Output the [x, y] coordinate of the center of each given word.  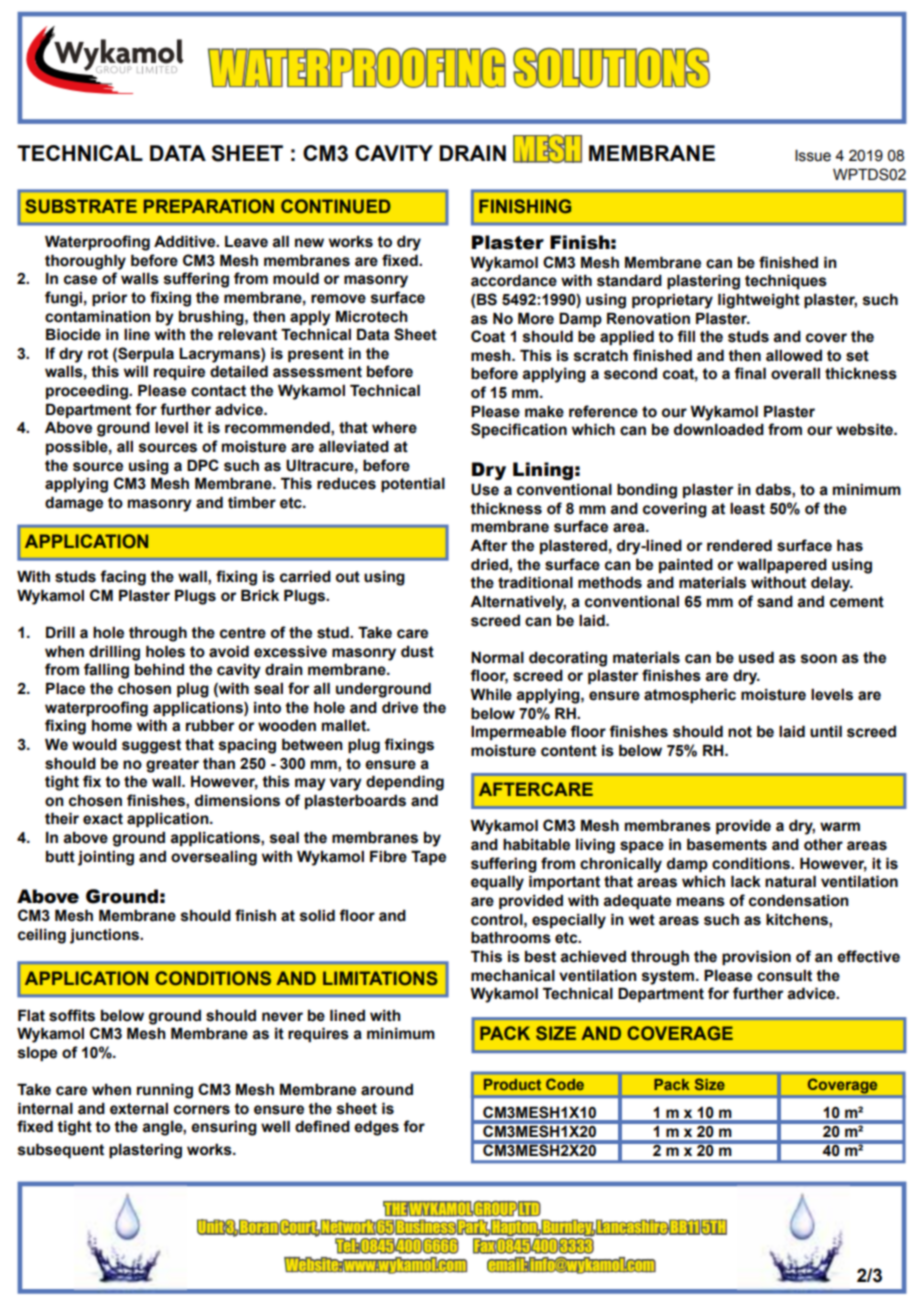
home [112, 725]
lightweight [759, 301]
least [747, 508]
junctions [106, 936]
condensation [799, 900]
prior [109, 298]
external [139, 1108]
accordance [514, 280]
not [740, 732]
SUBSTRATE [81, 206]
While [491, 694]
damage [74, 504]
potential [413, 484]
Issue [813, 156]
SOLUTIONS [611, 67]
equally [497, 883]
